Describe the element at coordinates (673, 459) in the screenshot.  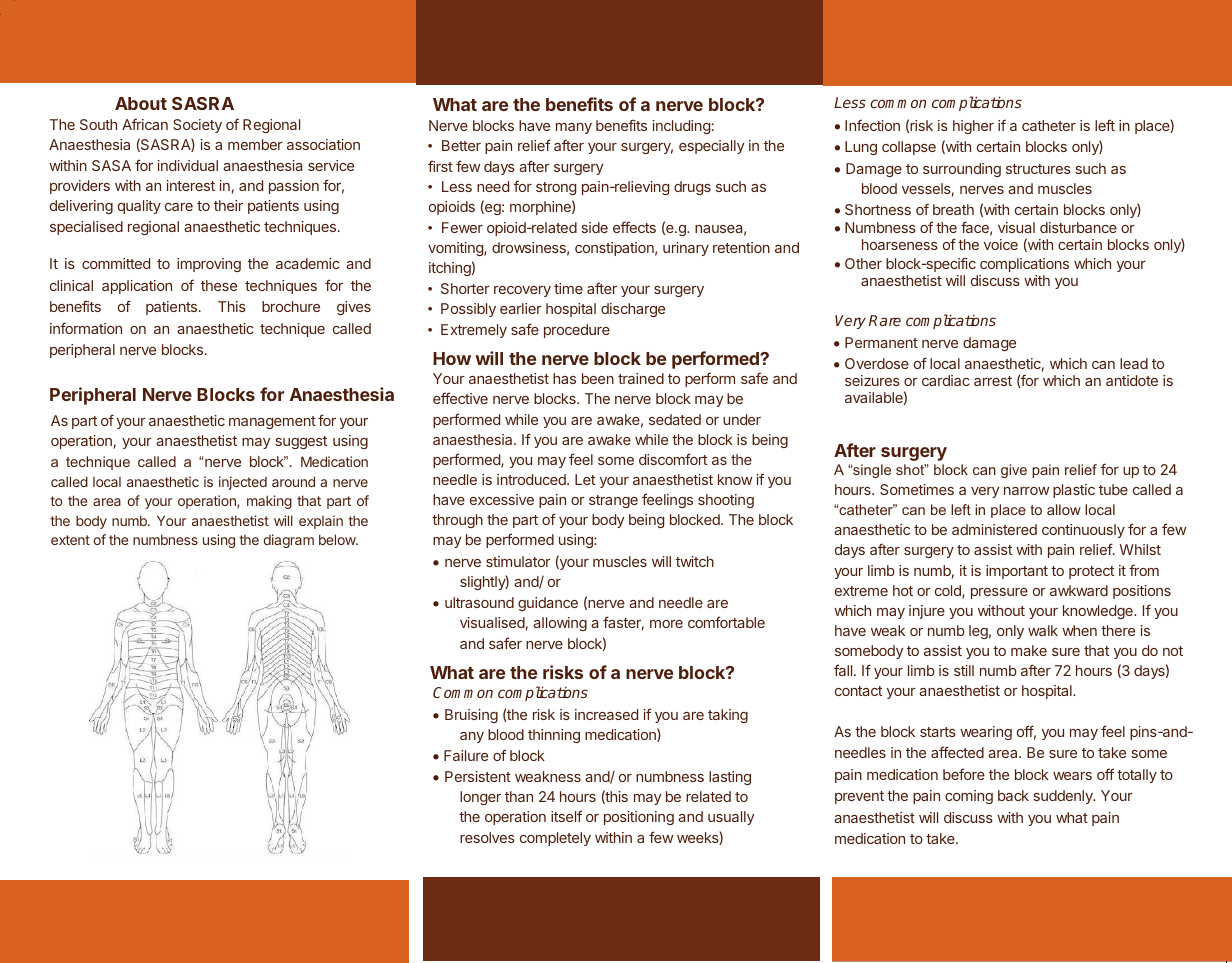
I see `discomfort` at that location.
